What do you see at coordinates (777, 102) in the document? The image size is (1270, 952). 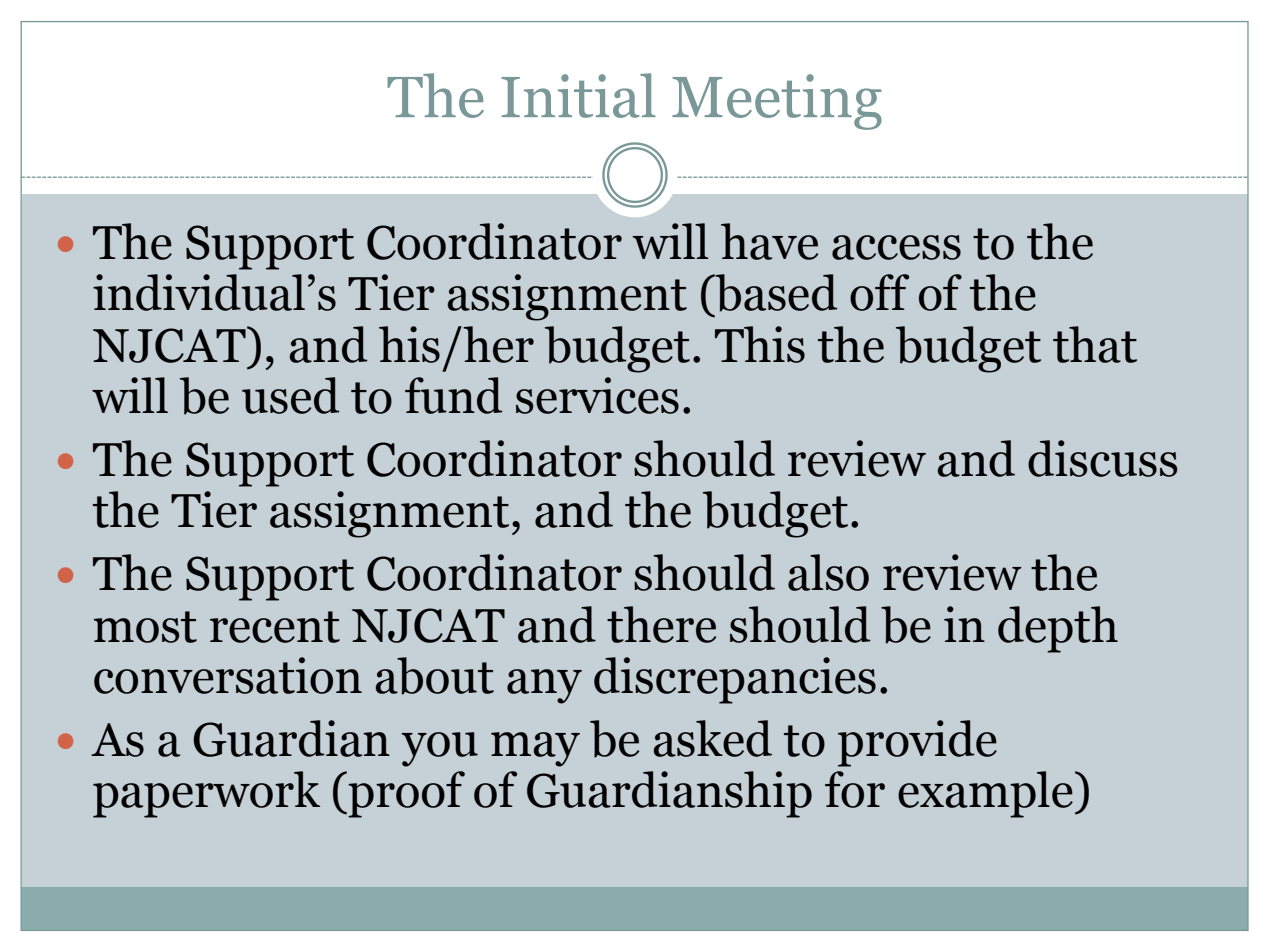 I see `Meeting` at bounding box center [777, 102].
